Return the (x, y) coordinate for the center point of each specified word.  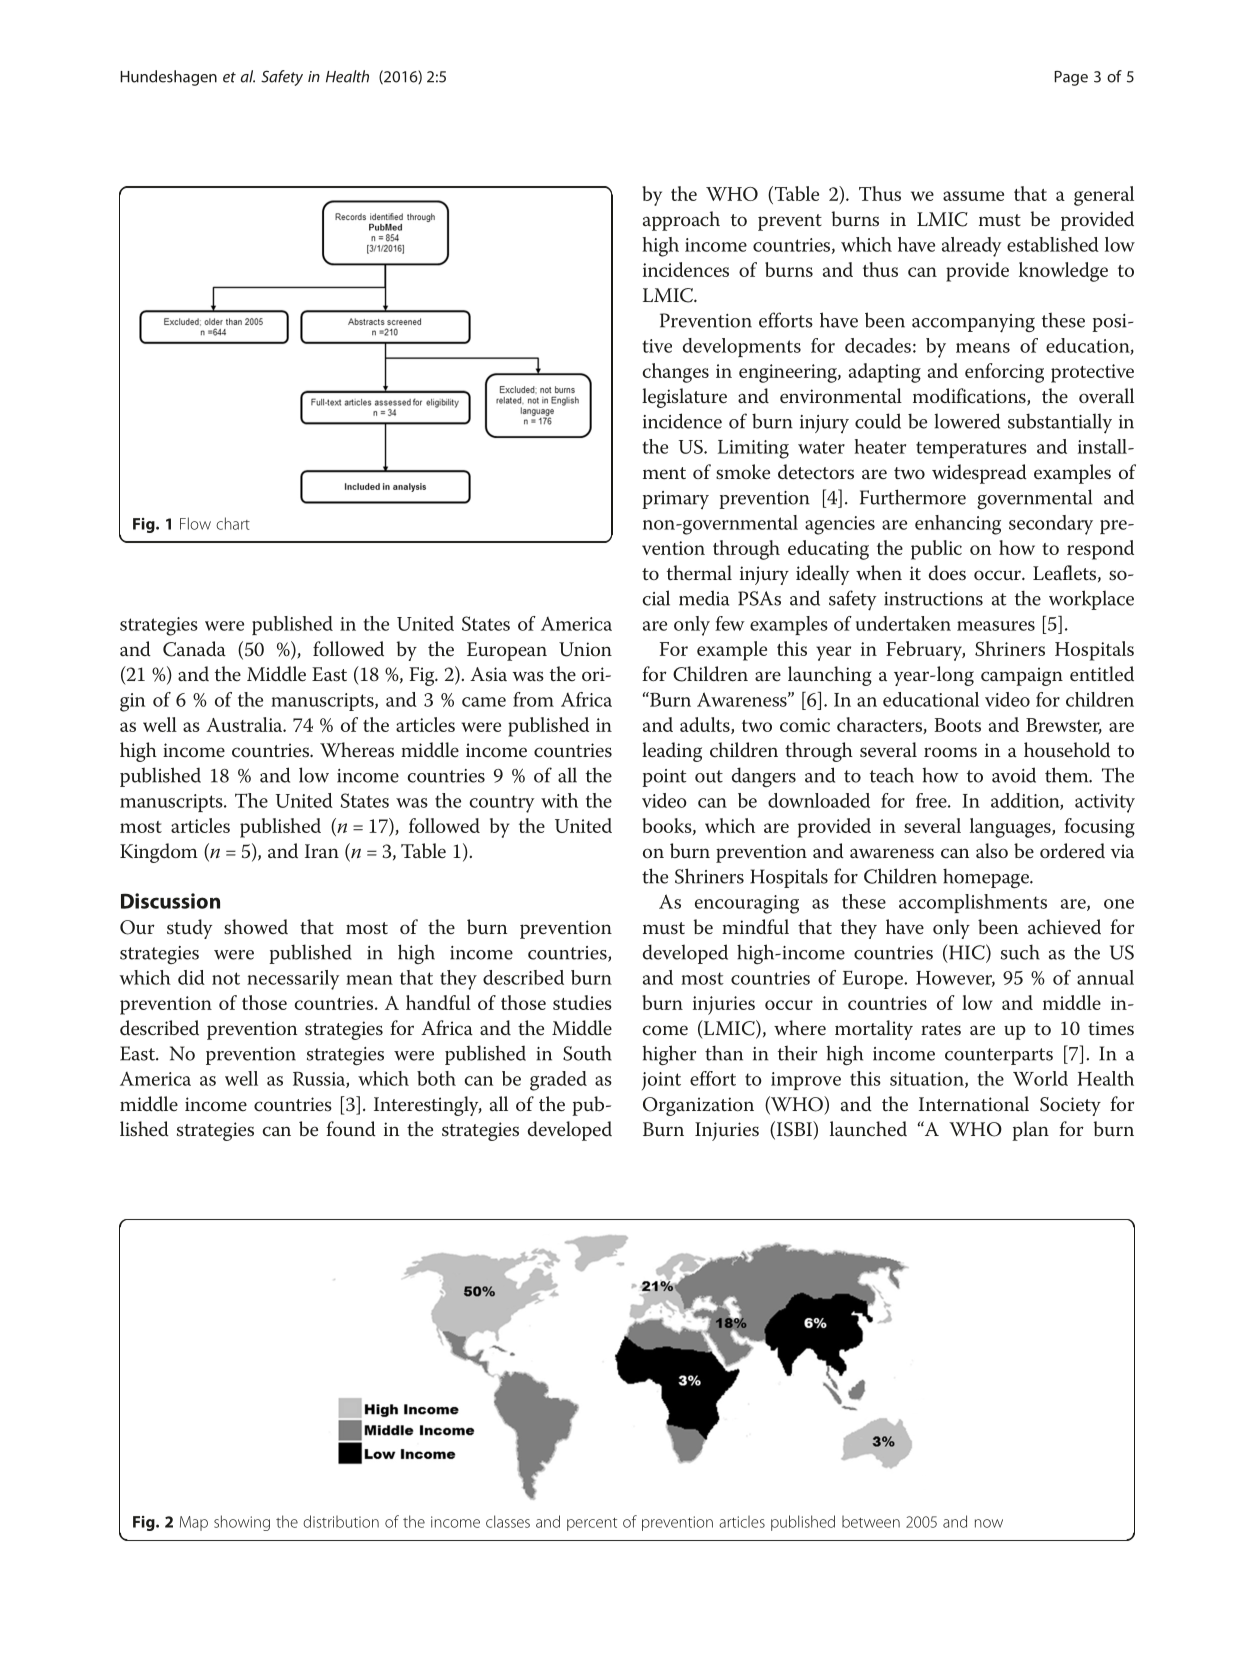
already (972, 247)
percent (592, 1524)
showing (242, 1523)
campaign (1022, 676)
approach (681, 221)
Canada (194, 649)
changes (675, 373)
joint (661, 1081)
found (351, 1129)
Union (585, 649)
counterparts (999, 1056)
